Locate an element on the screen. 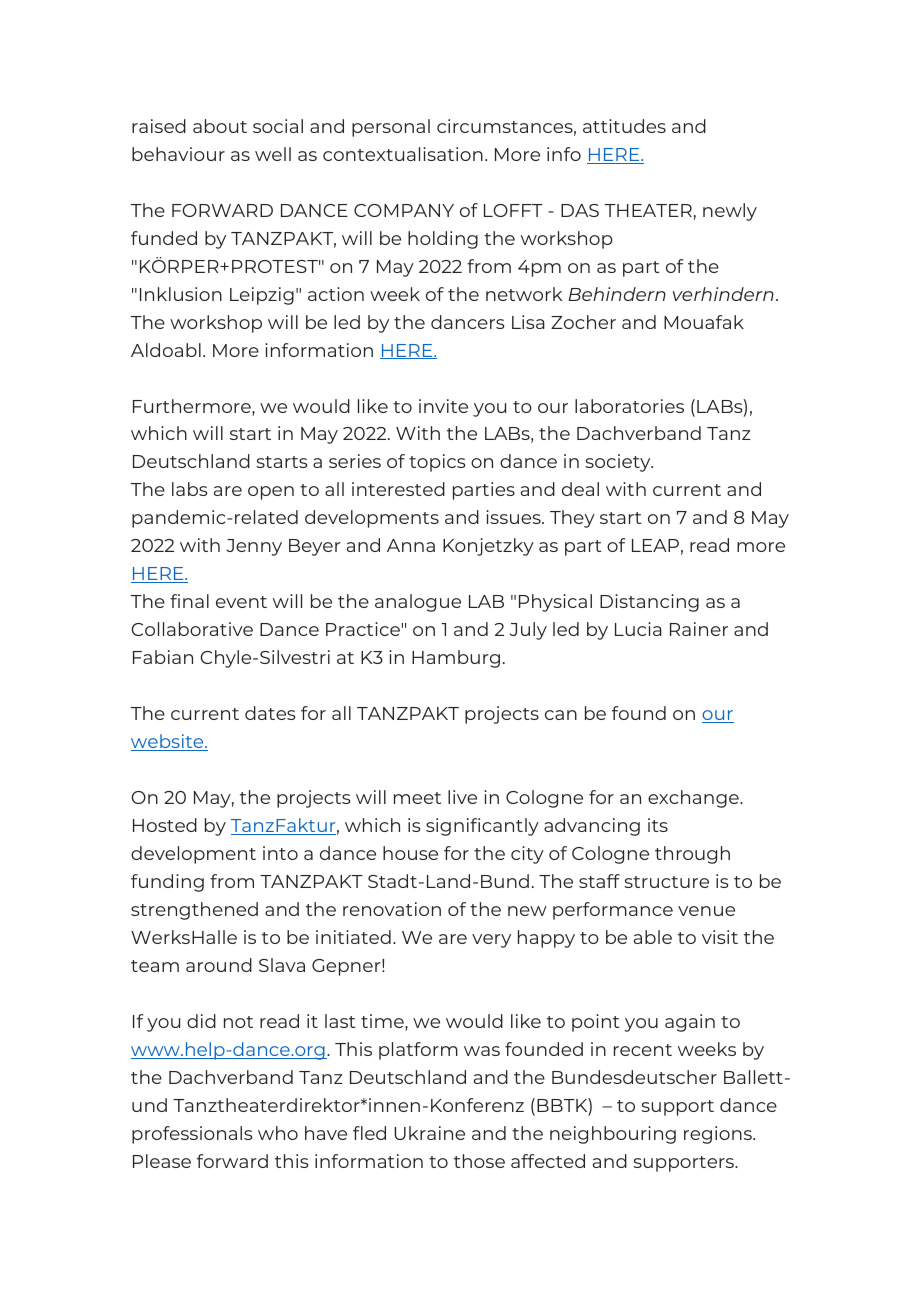 This screenshot has width=924, height=1308. invite is located at coordinates (443, 406).
